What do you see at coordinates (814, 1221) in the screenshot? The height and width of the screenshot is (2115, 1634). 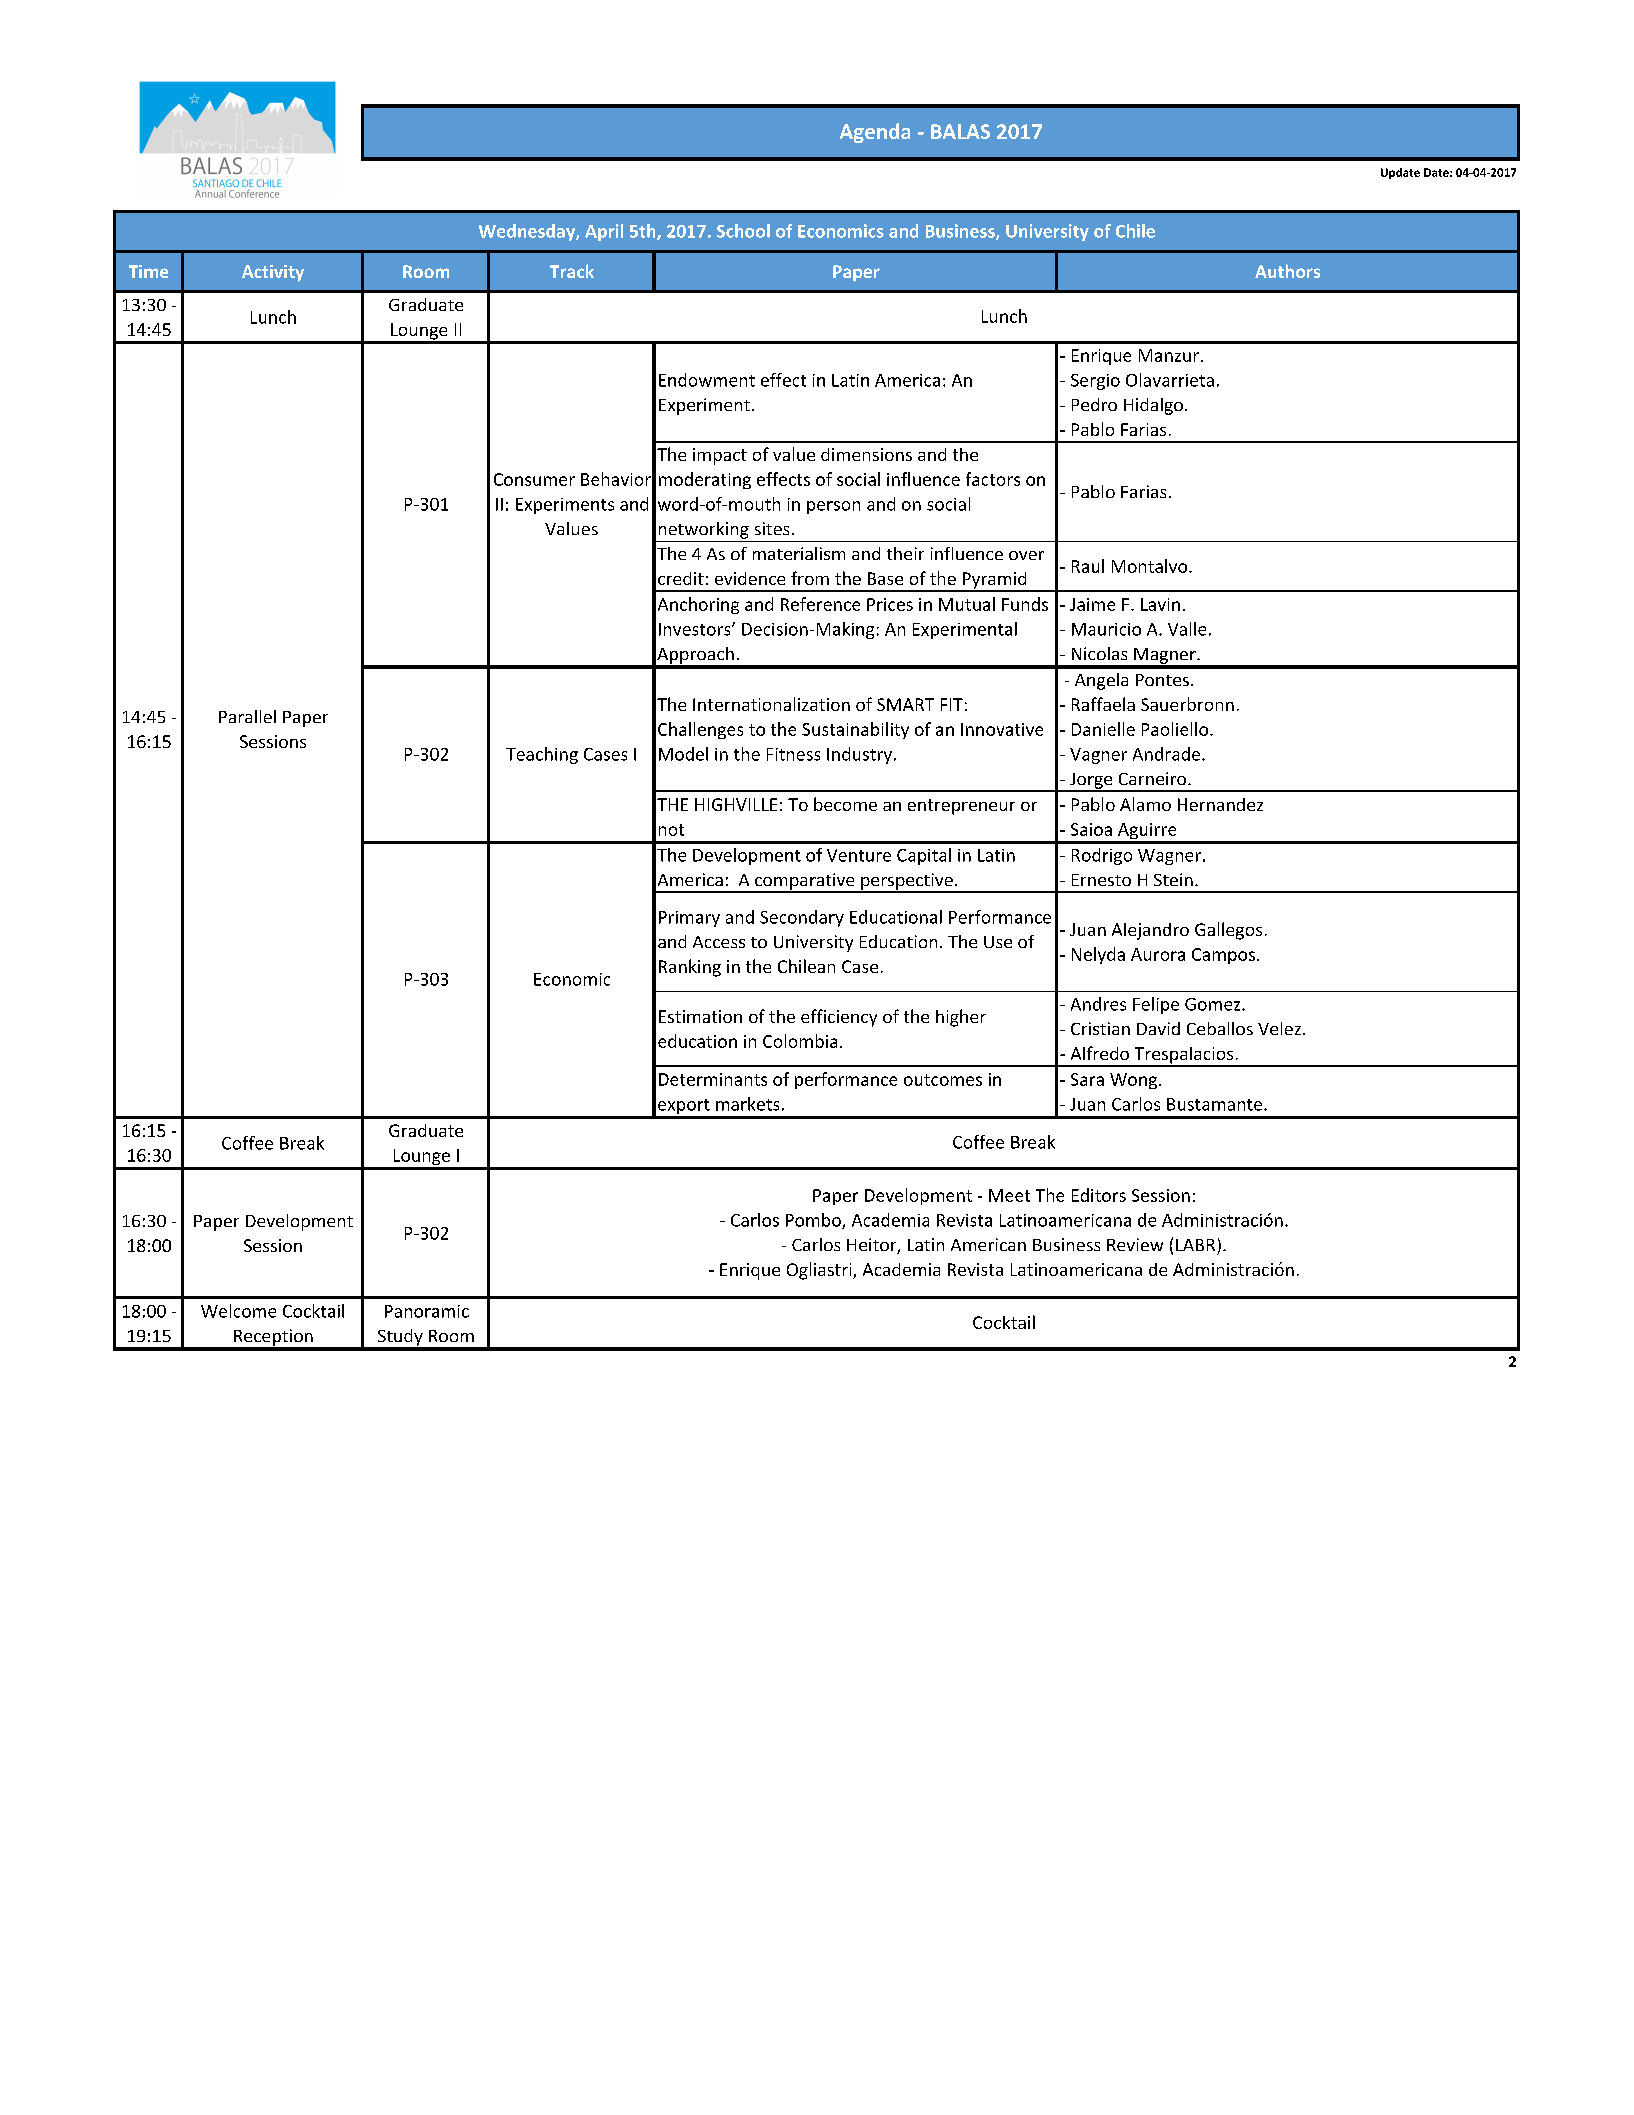 I see `Pombo` at bounding box center [814, 1221].
